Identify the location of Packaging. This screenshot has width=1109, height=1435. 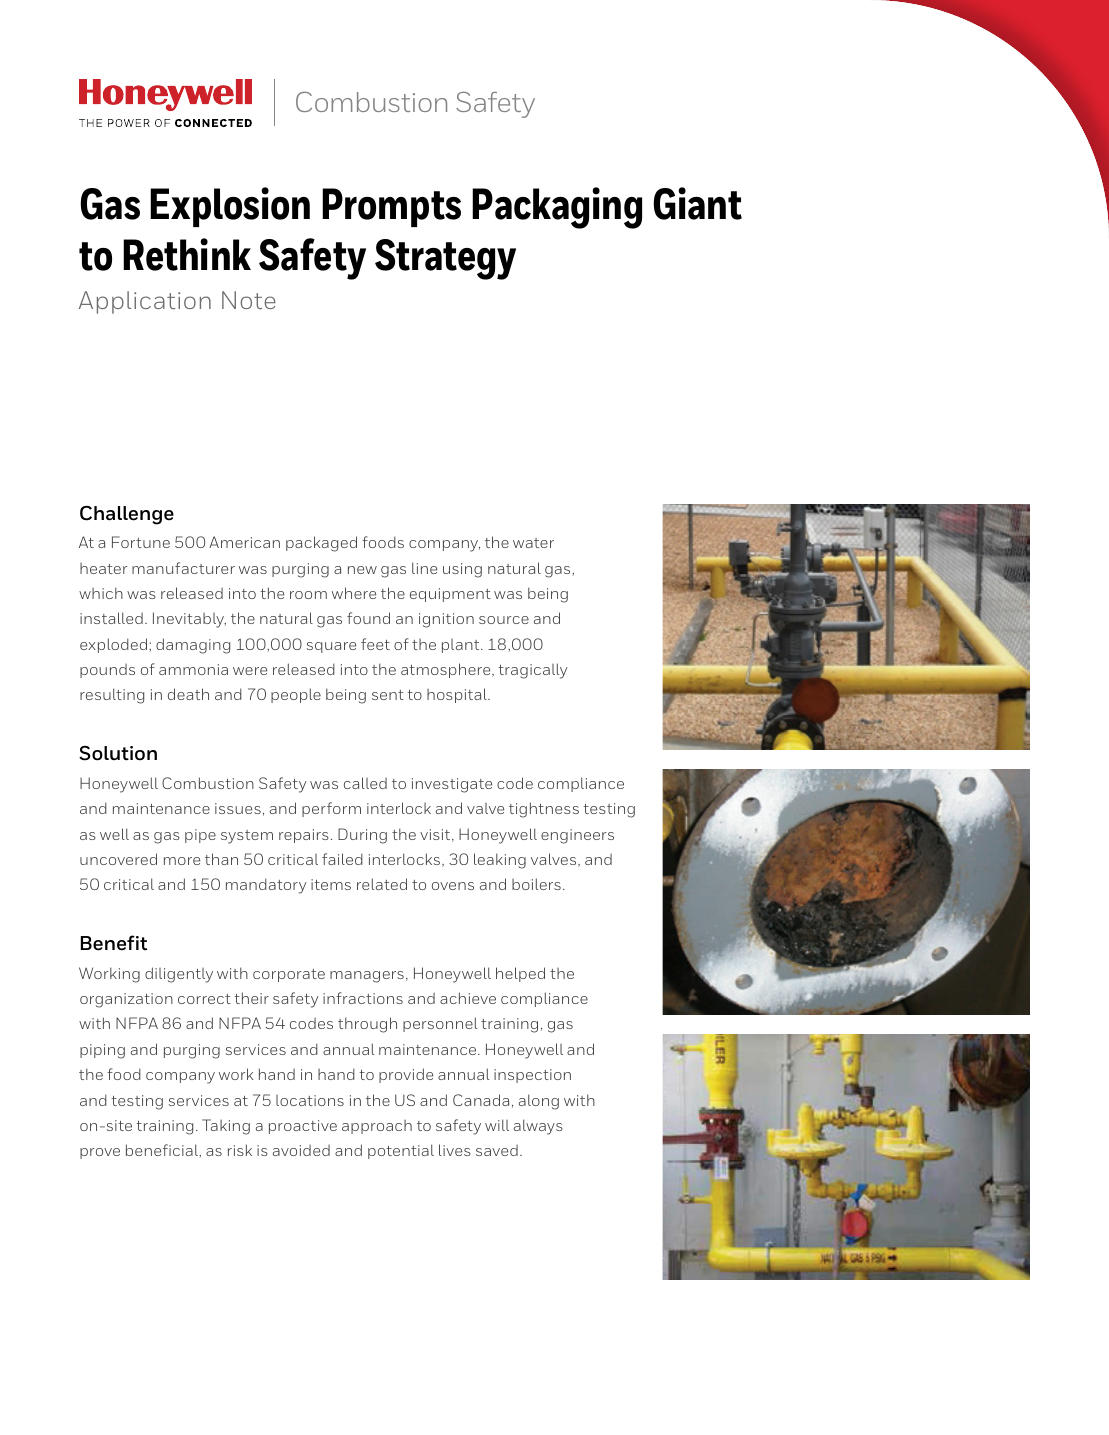
(557, 208).
